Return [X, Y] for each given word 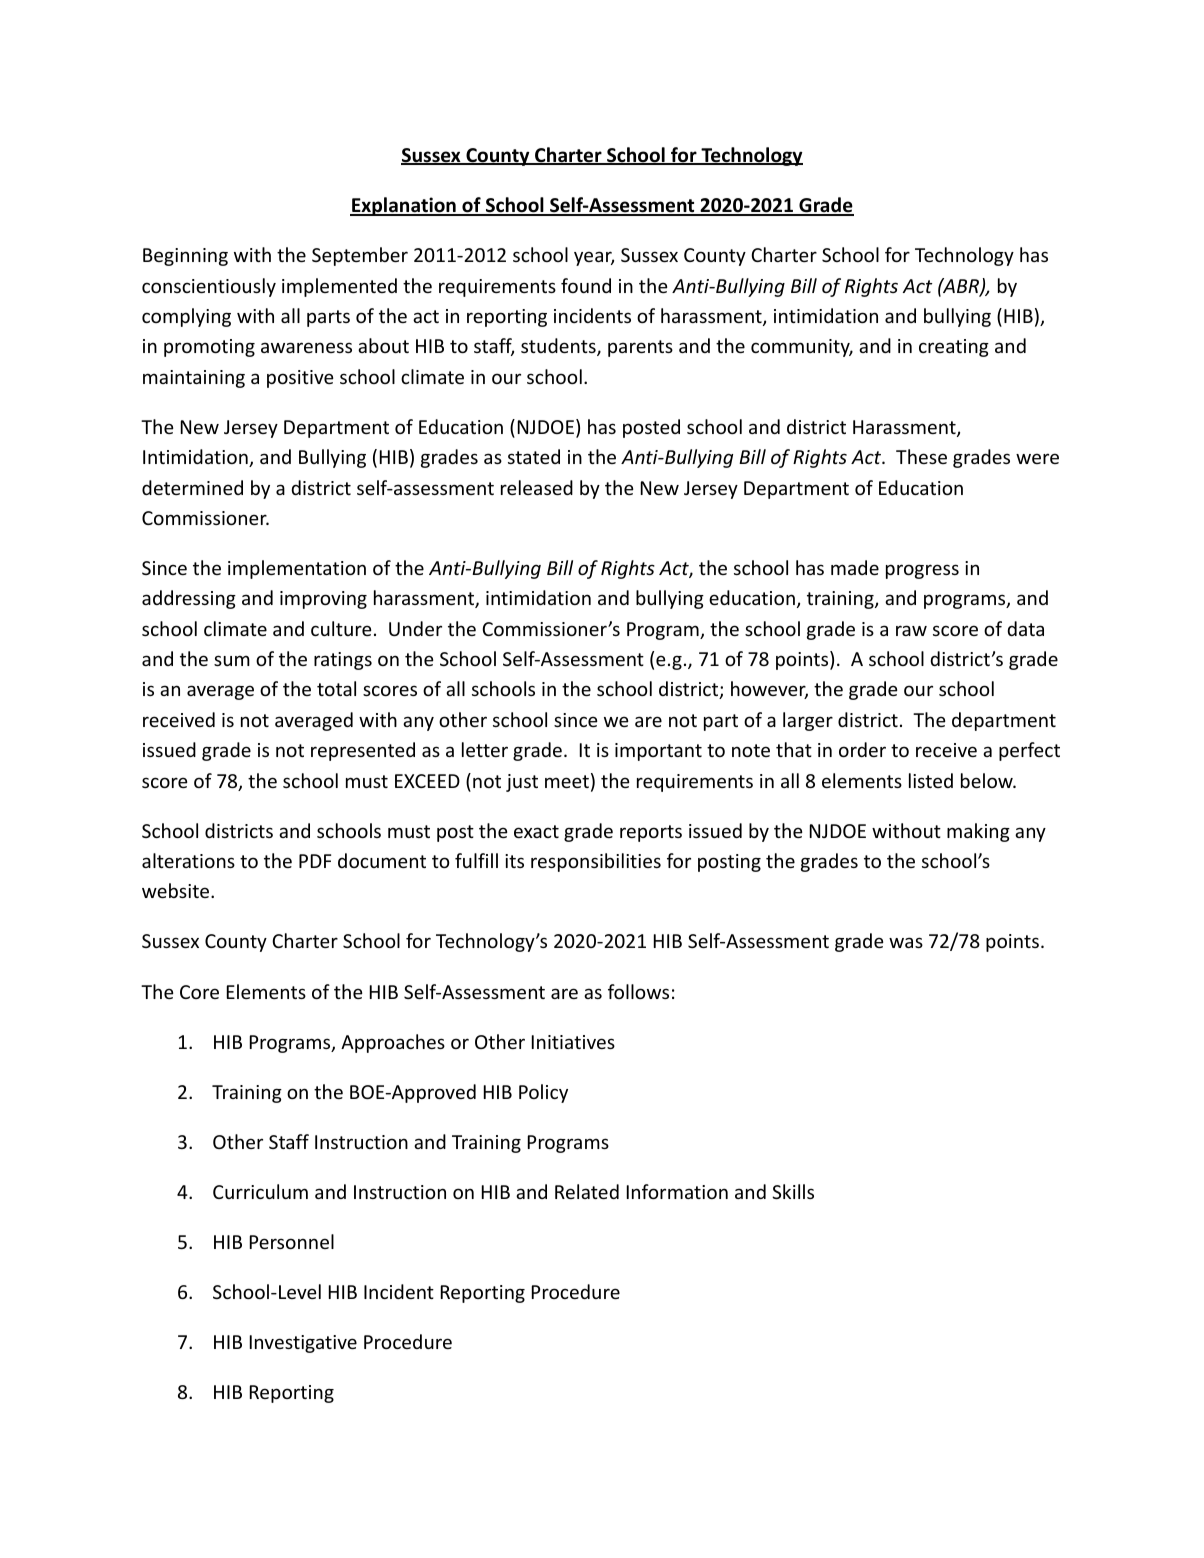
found [586, 285]
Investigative [303, 1344]
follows [638, 991]
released [537, 487]
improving [323, 600]
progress [922, 571]
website [177, 890]
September [360, 256]
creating [954, 348]
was [906, 942]
